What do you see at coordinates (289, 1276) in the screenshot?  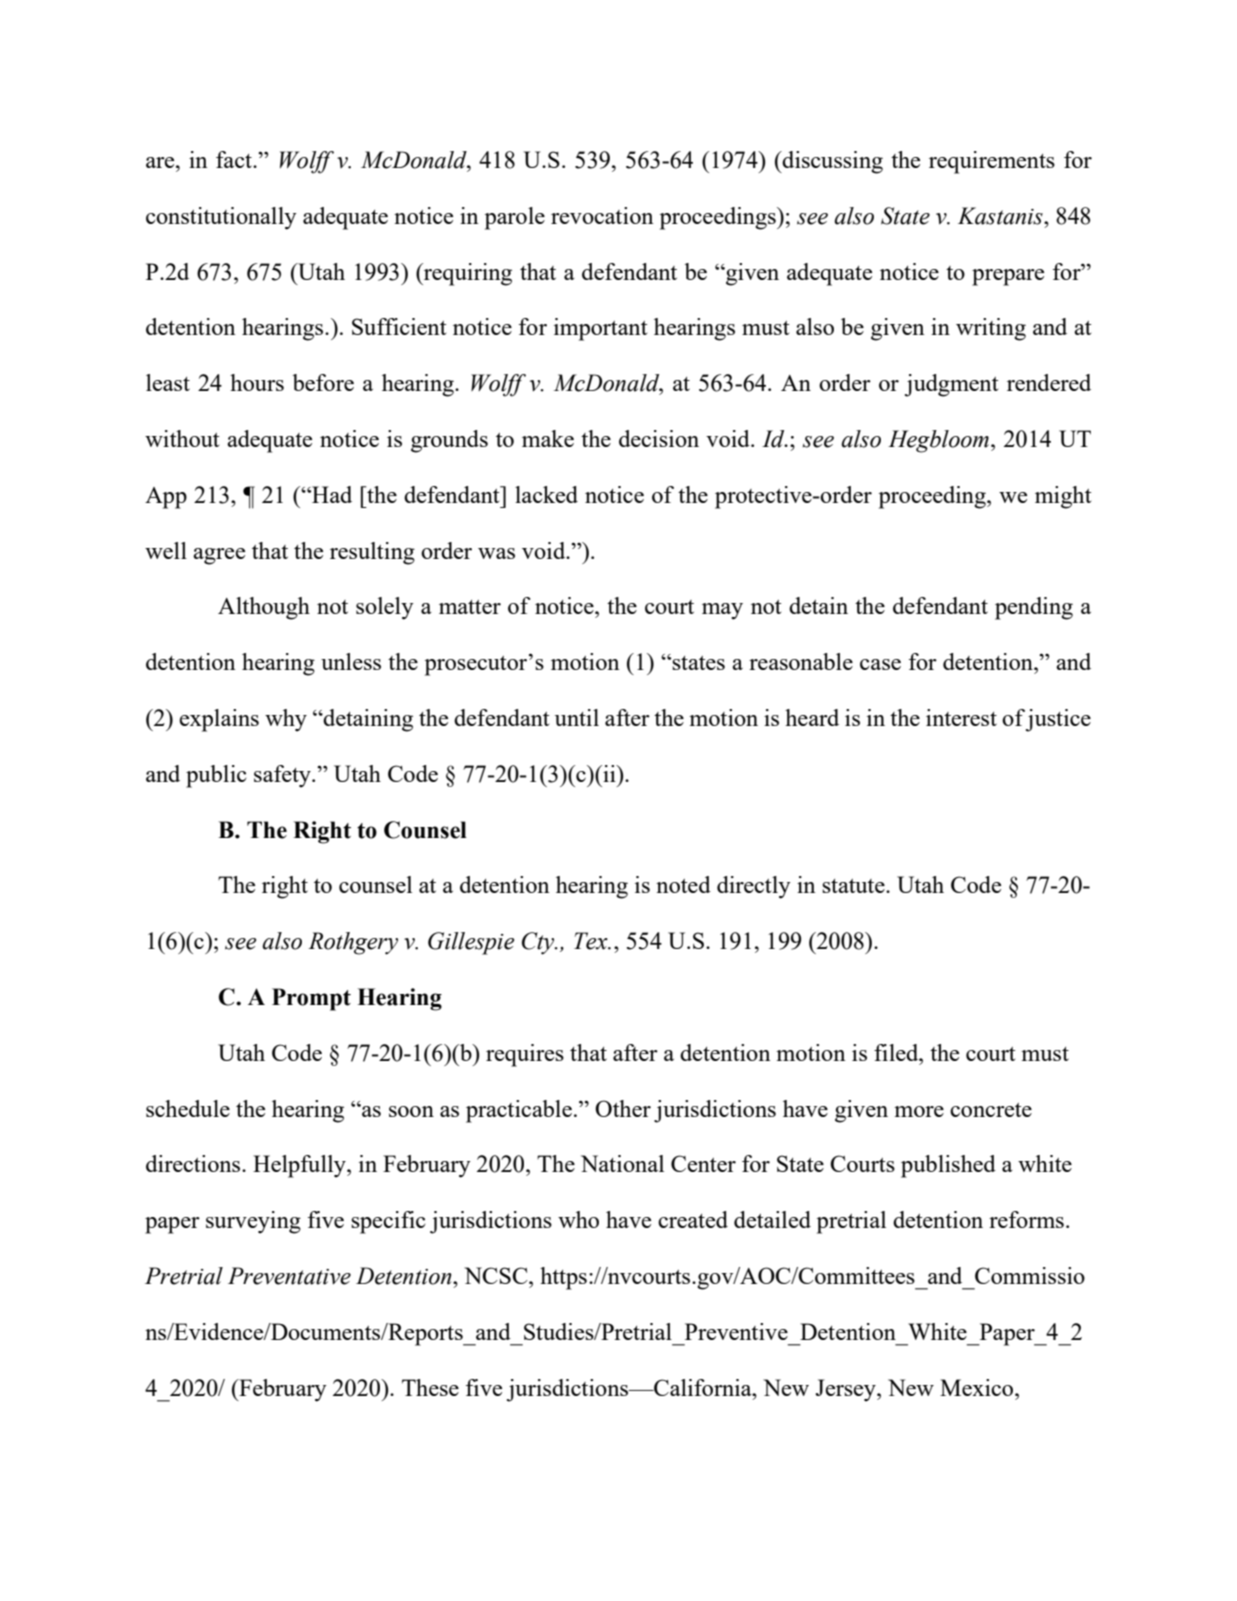 I see `Preventative` at bounding box center [289, 1276].
